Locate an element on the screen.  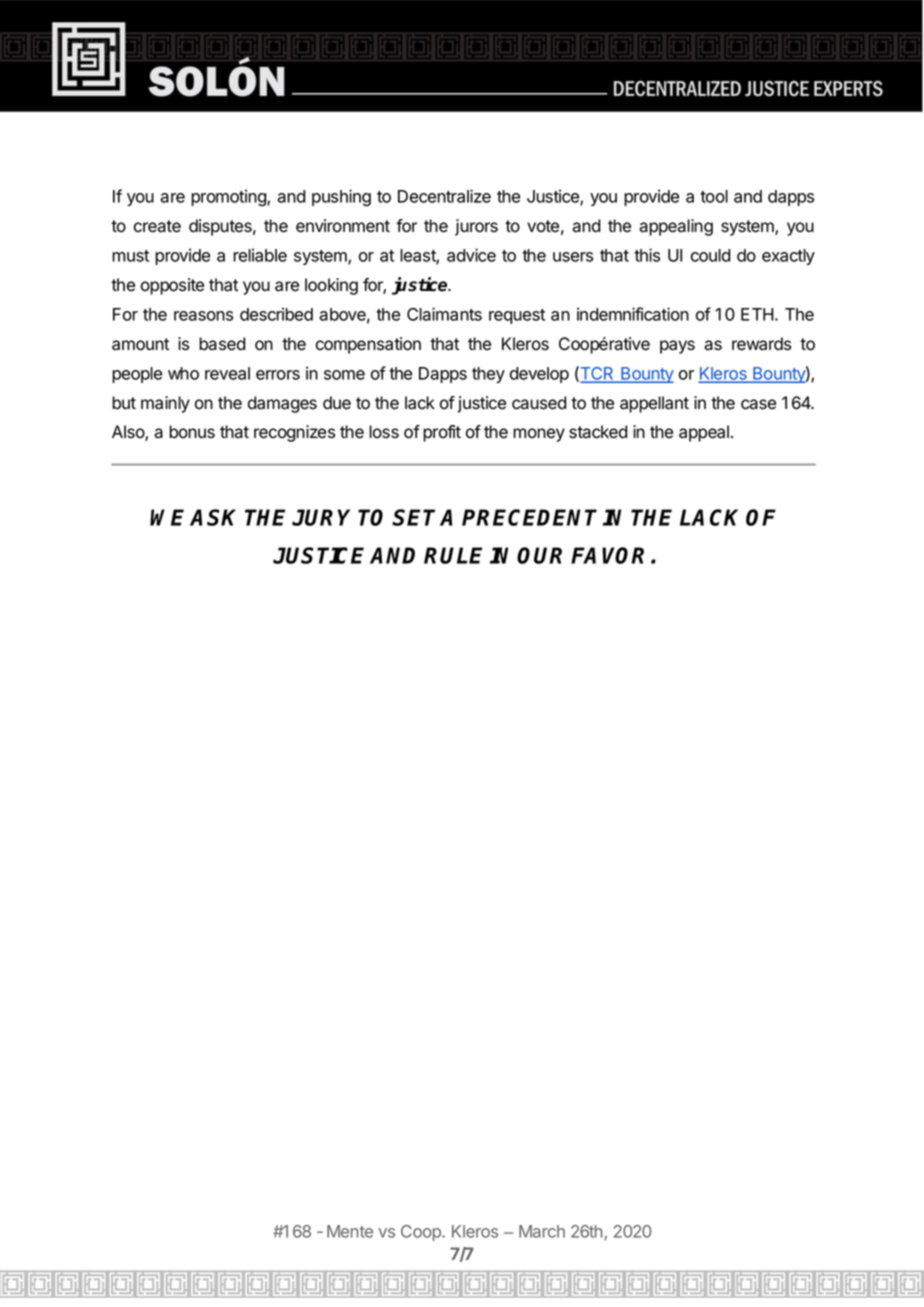
loss is located at coordinates (384, 432).
